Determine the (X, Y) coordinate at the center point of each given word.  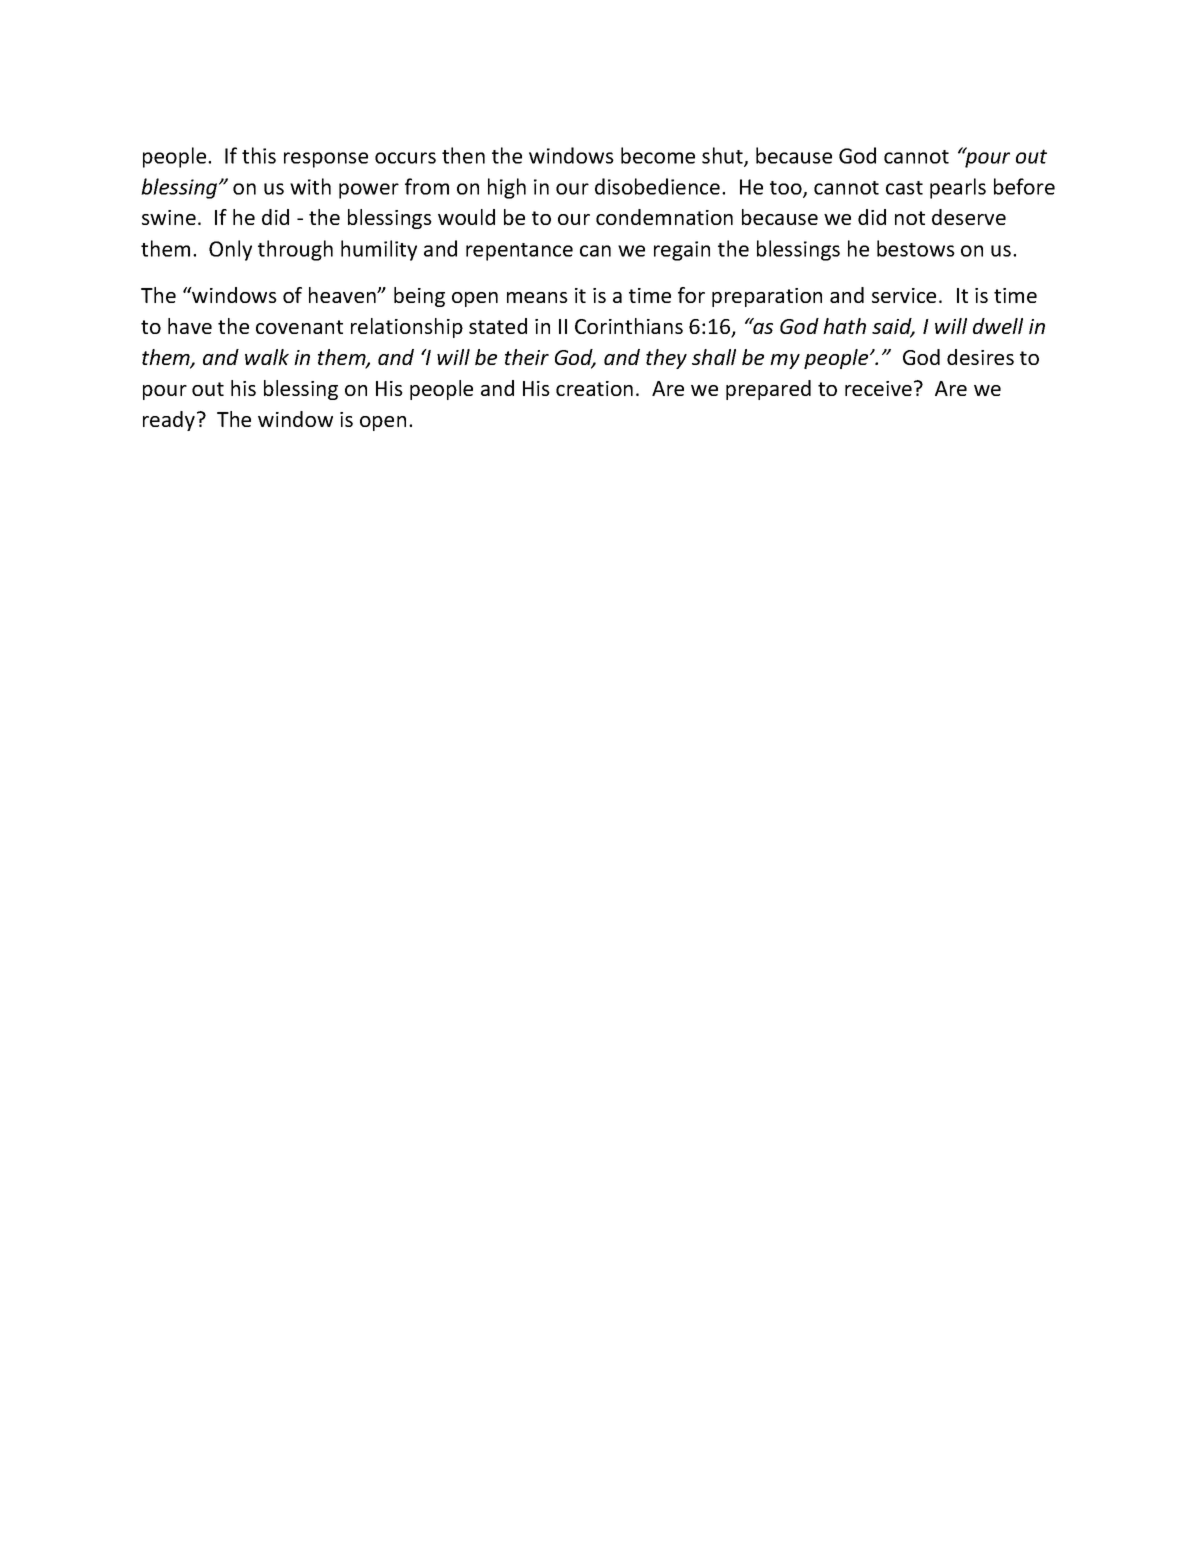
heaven (343, 295)
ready (170, 421)
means (537, 297)
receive (878, 388)
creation (594, 388)
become (658, 155)
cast (904, 188)
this (259, 155)
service (904, 295)
